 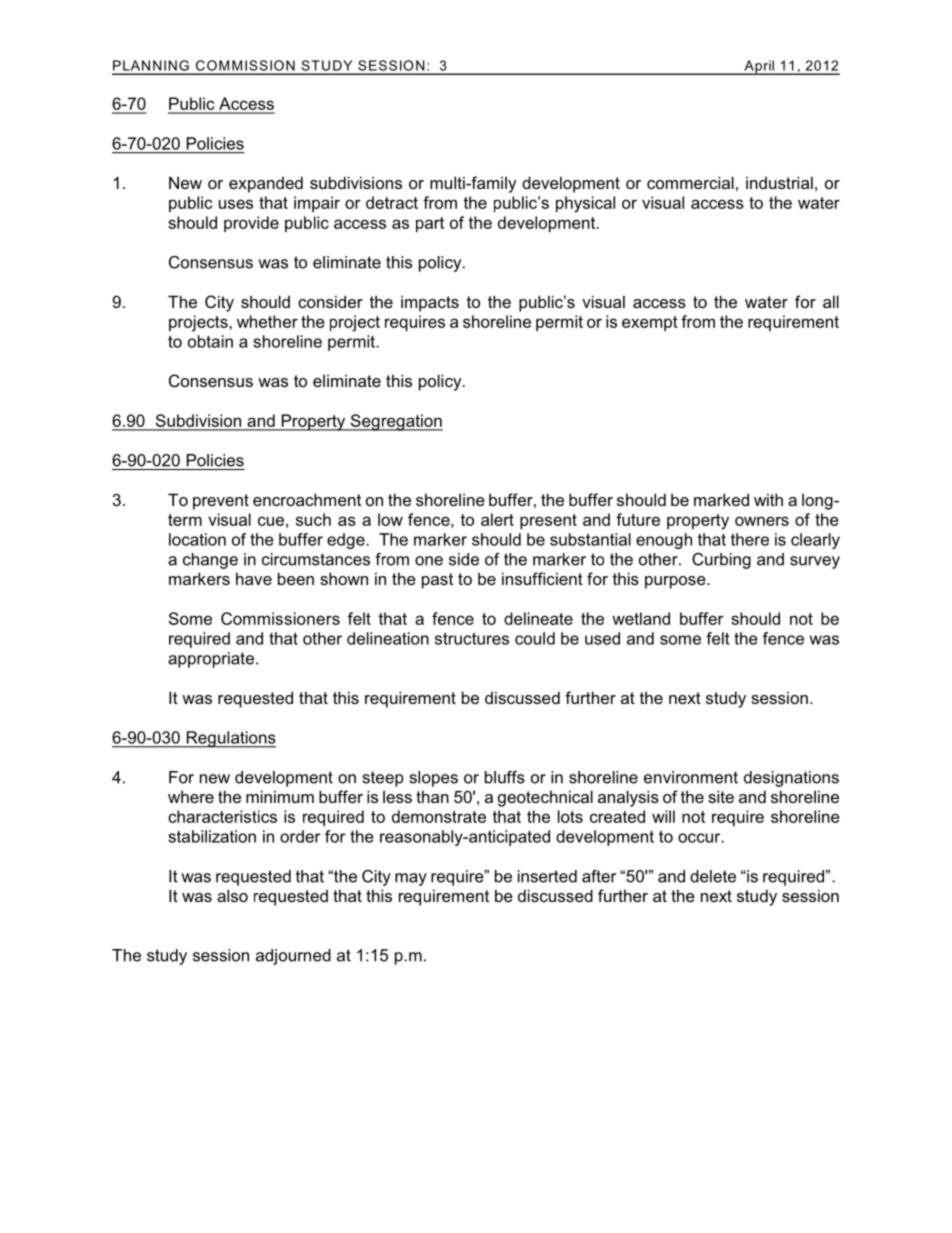 What do you see at coordinates (547, 876) in the screenshot?
I see `inserted` at bounding box center [547, 876].
